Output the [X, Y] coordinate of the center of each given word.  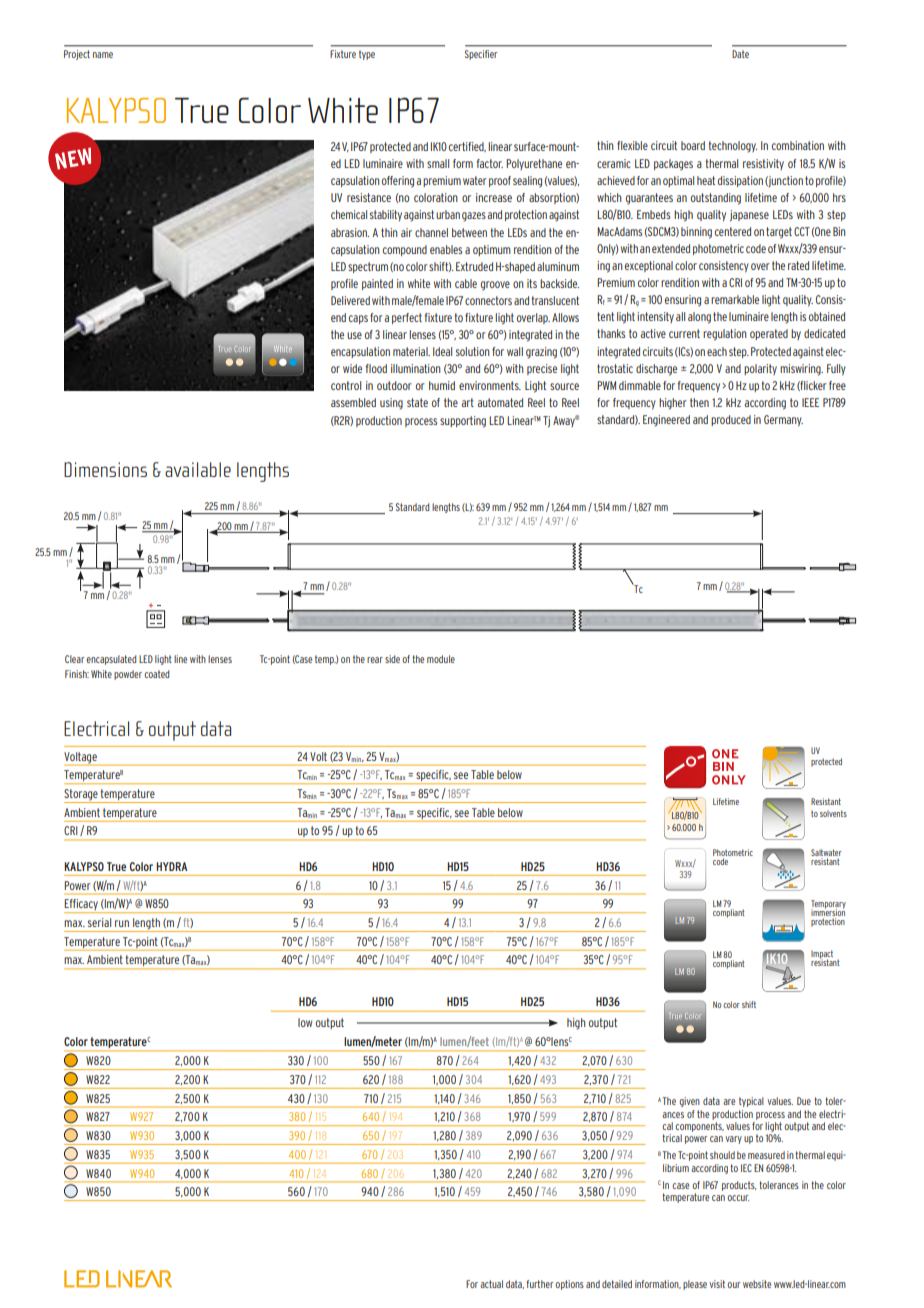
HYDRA [171, 866]
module [441, 659]
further [539, 1284]
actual [491, 1284]
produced [731, 420]
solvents [833, 813]
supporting [463, 422]
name [103, 55]
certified [467, 147]
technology [733, 147]
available [198, 469]
